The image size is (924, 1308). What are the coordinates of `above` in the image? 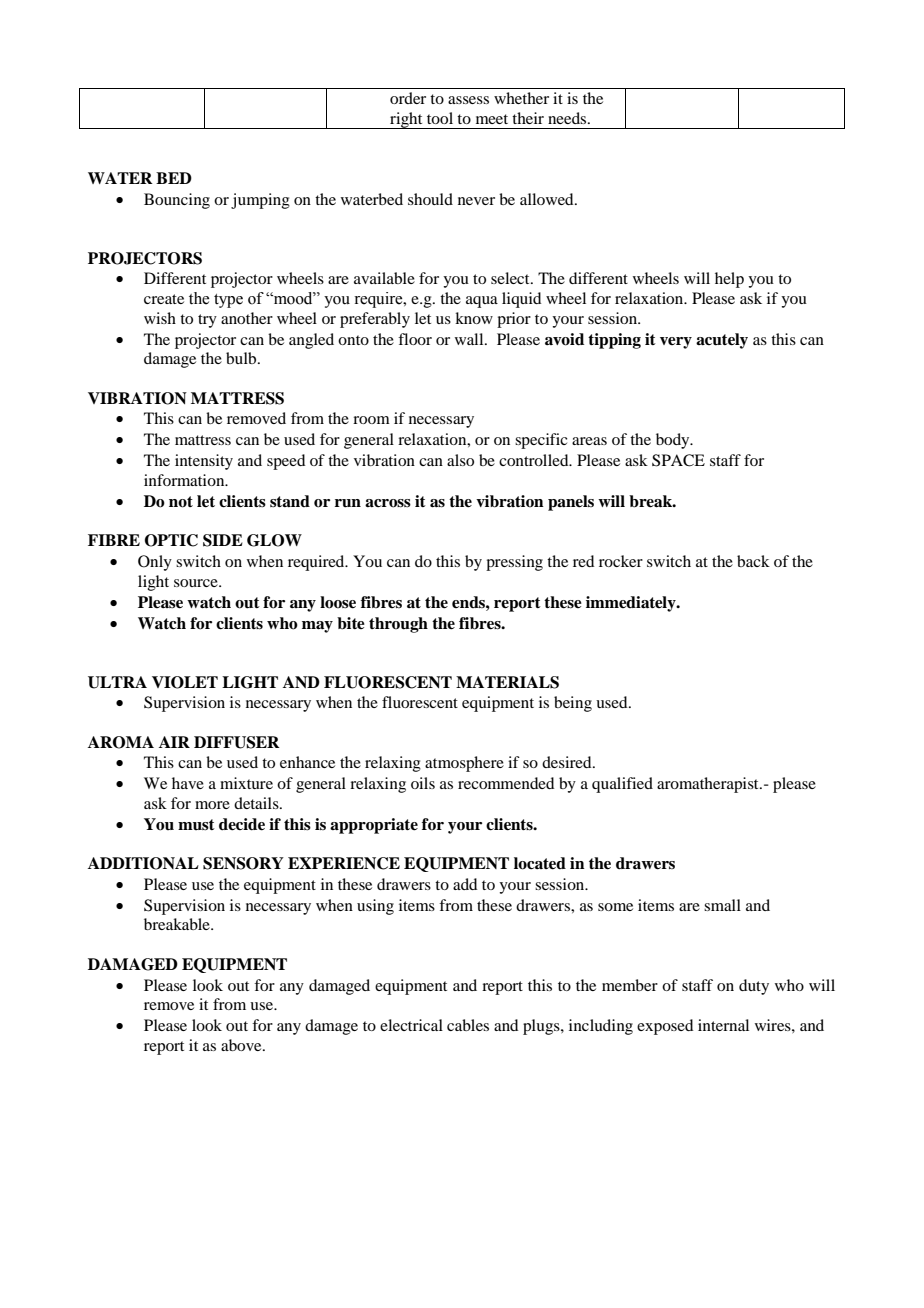 It's located at (242, 1045).
